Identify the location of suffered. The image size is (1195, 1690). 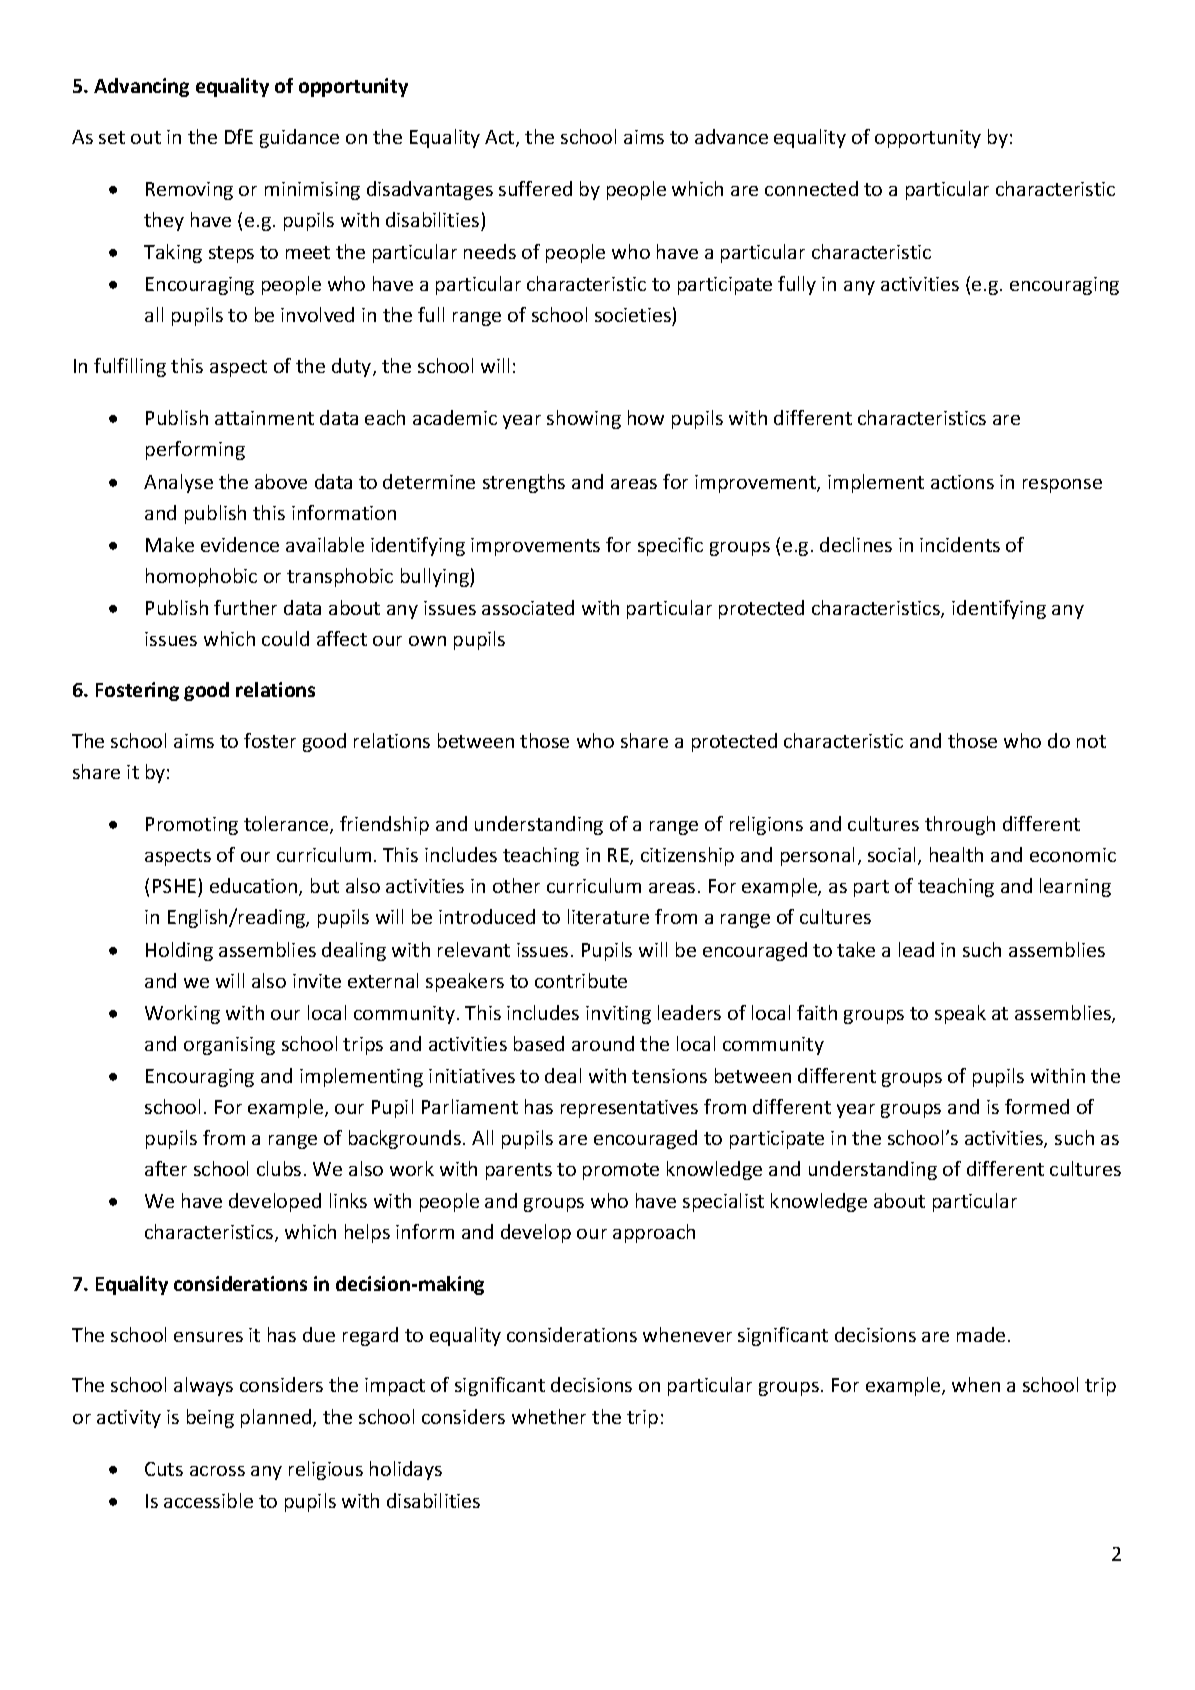
(535, 188).
